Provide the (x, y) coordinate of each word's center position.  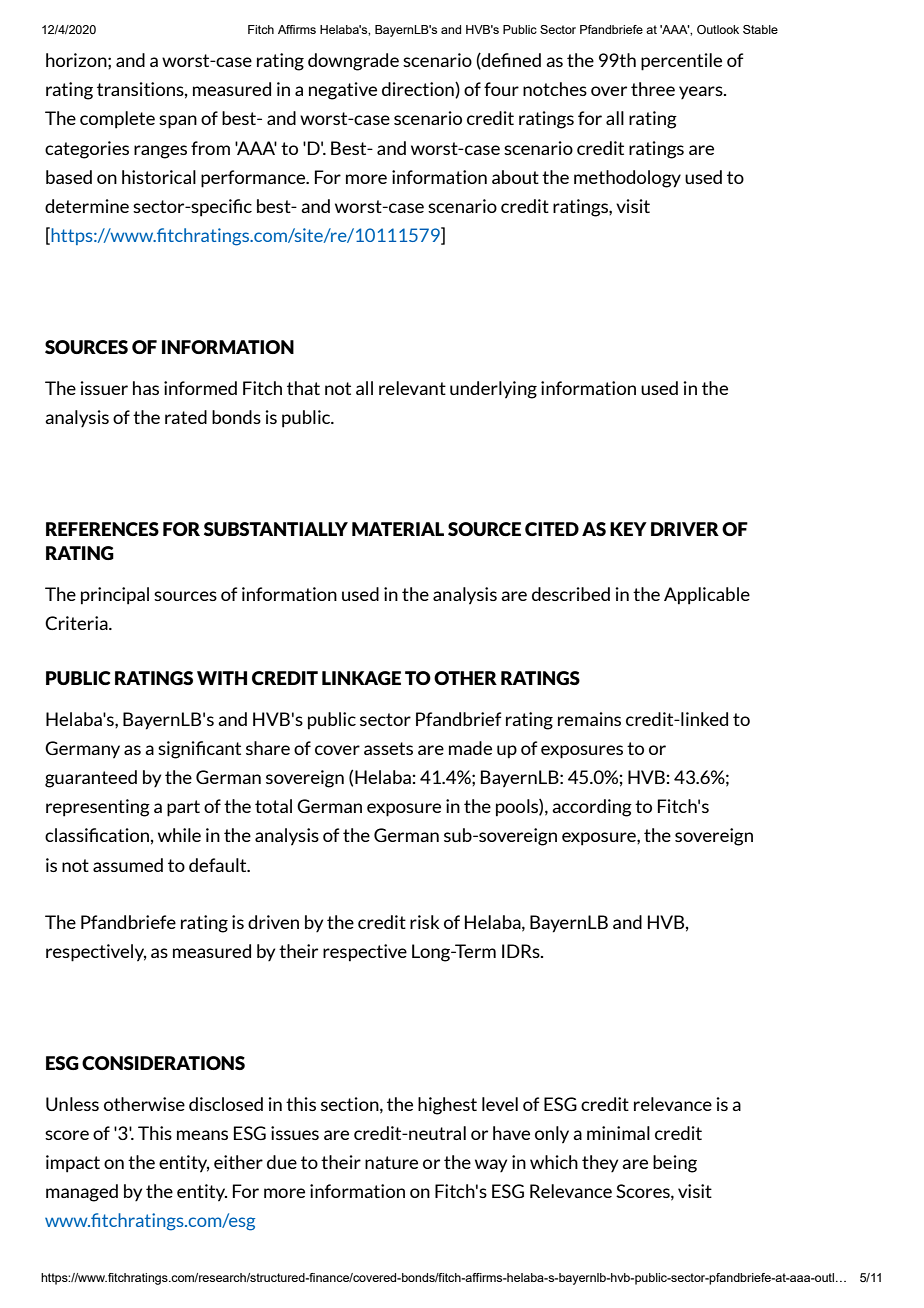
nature (391, 1162)
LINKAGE (361, 678)
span (178, 122)
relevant (412, 388)
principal (115, 596)
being (675, 1164)
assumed (128, 865)
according (592, 808)
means (202, 1135)
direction (419, 90)
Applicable (707, 596)
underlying (493, 390)
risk (425, 922)
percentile (681, 62)
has (146, 388)
